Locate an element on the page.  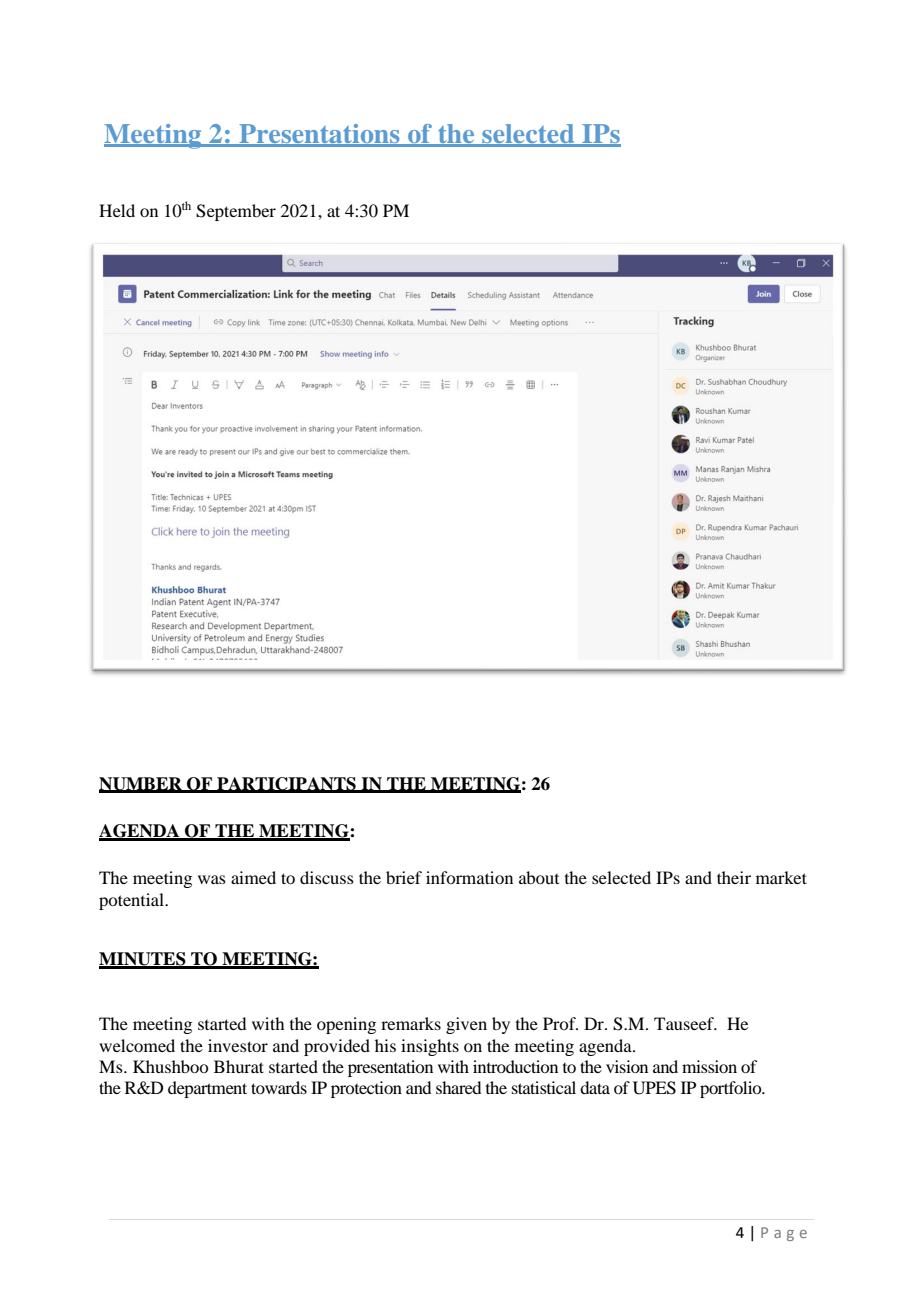
market is located at coordinates (781, 877).
